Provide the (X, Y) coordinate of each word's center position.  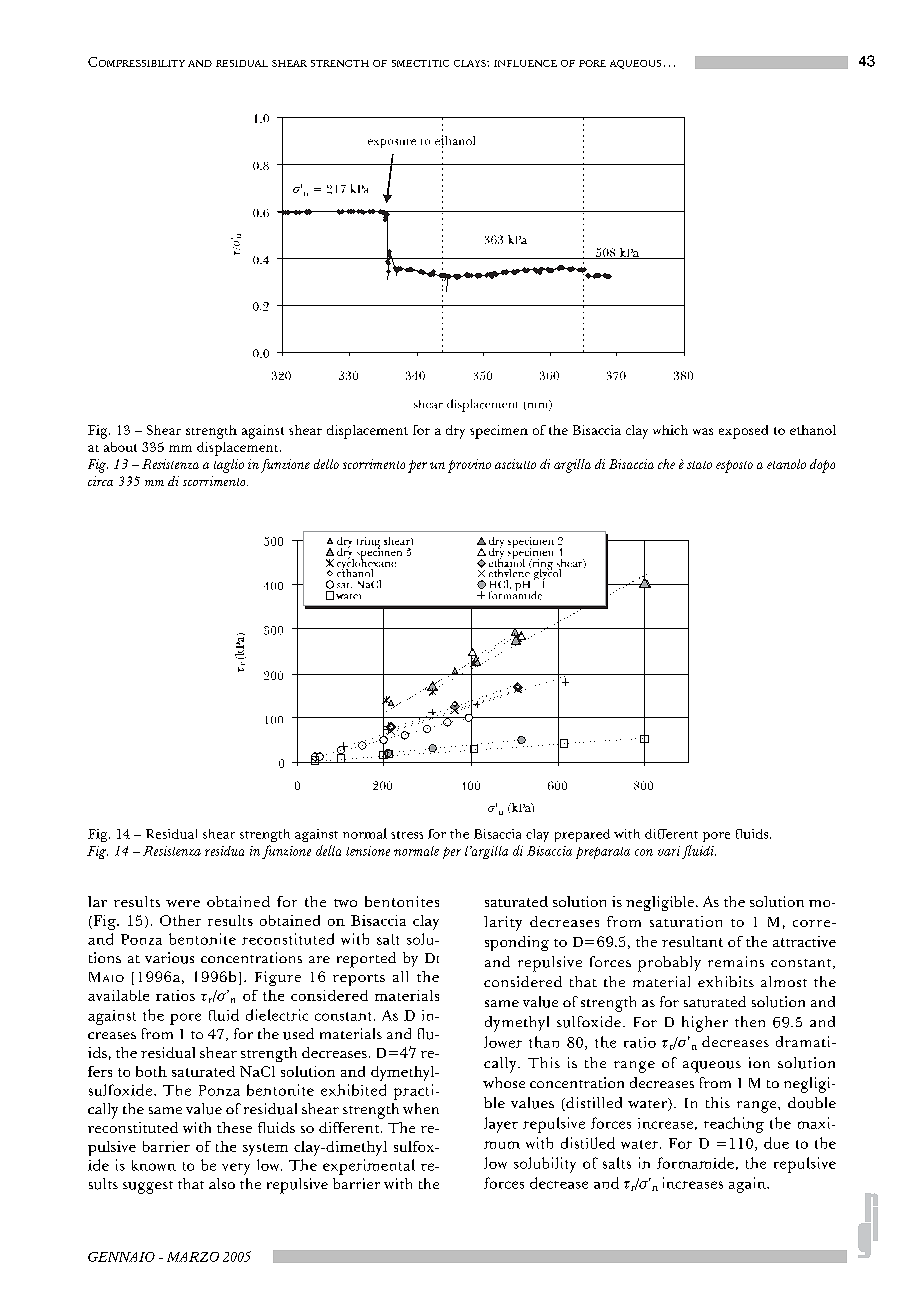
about (120, 447)
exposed (743, 432)
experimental (369, 1167)
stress (407, 835)
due (776, 1143)
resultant (692, 941)
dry (455, 432)
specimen (499, 432)
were (183, 903)
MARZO (193, 1257)
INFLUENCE (525, 63)
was (703, 431)
